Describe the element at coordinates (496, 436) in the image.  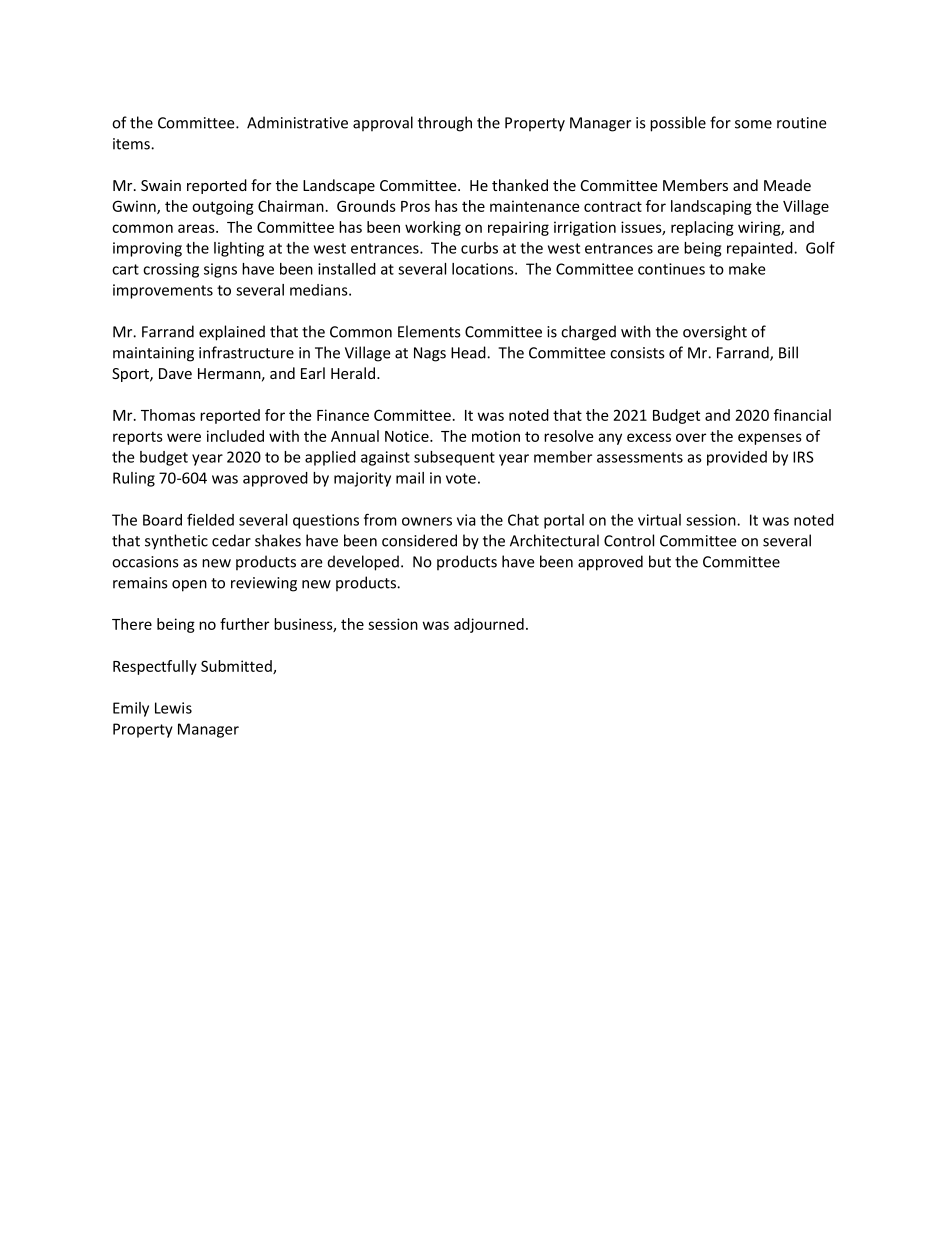
I see `motion` at that location.
